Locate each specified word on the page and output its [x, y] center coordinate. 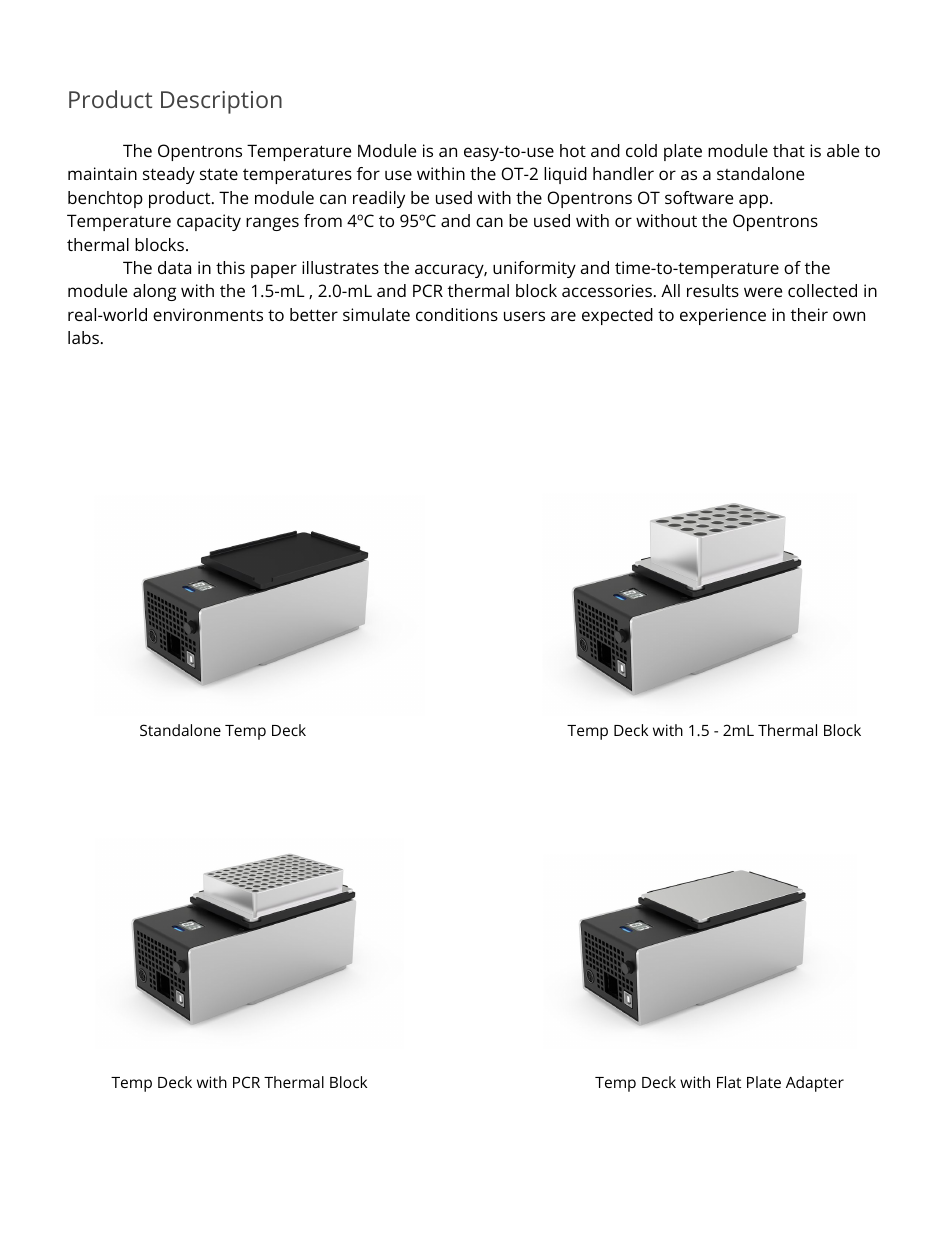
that [789, 150]
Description [221, 102]
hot [573, 150]
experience [723, 316]
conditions [457, 314]
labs [83, 337]
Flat [729, 1082]
